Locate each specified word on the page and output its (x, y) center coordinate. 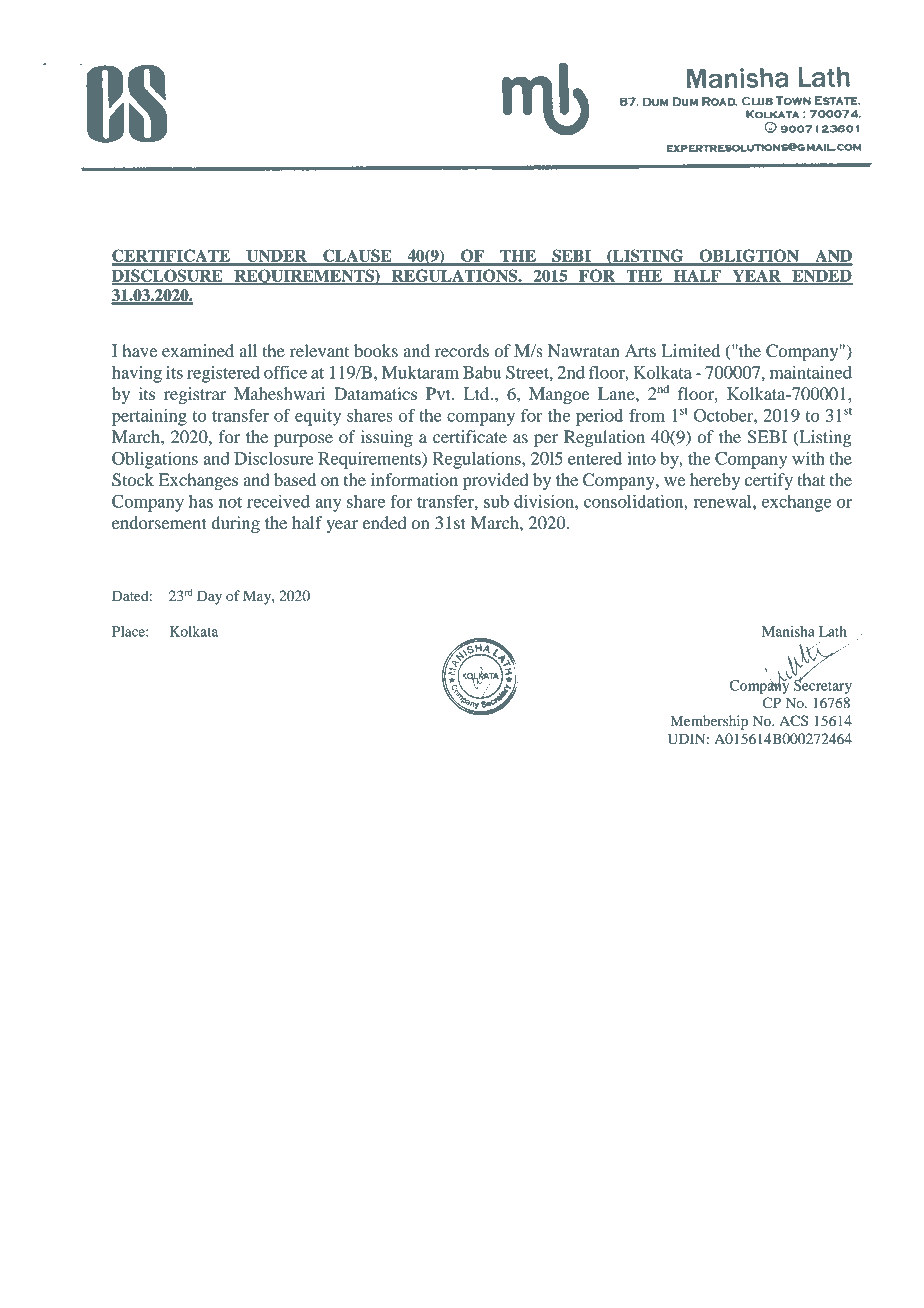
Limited (691, 350)
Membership (709, 722)
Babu (482, 372)
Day (209, 597)
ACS (793, 721)
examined (198, 350)
